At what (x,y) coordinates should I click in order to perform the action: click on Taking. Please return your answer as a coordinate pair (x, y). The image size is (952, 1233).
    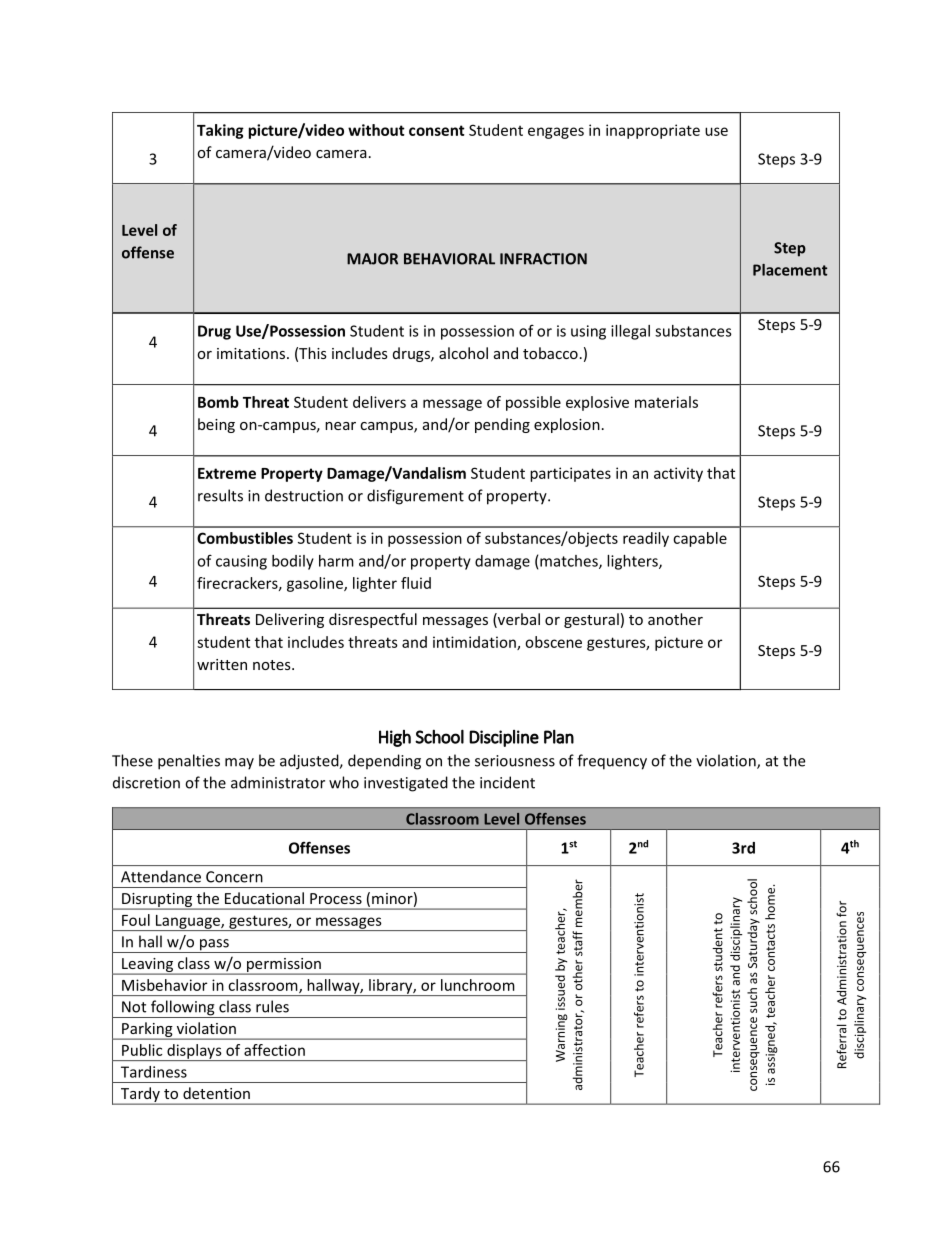
    Looking at the image, I should click on (220, 131).
